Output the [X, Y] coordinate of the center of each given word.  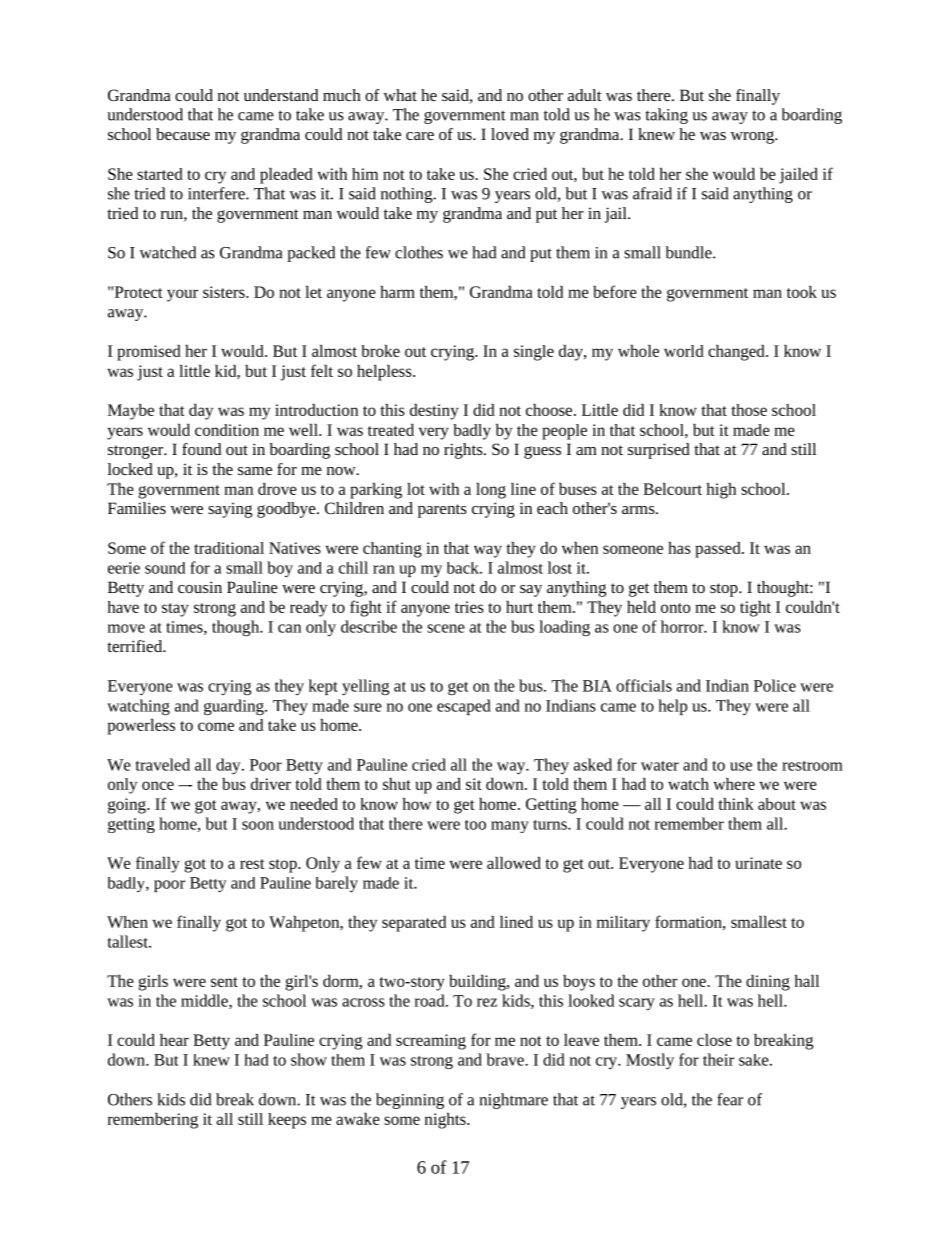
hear [174, 1040]
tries [469, 607]
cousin [200, 587]
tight [755, 609]
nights [446, 1121]
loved [510, 134]
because [183, 134]
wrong [753, 137]
